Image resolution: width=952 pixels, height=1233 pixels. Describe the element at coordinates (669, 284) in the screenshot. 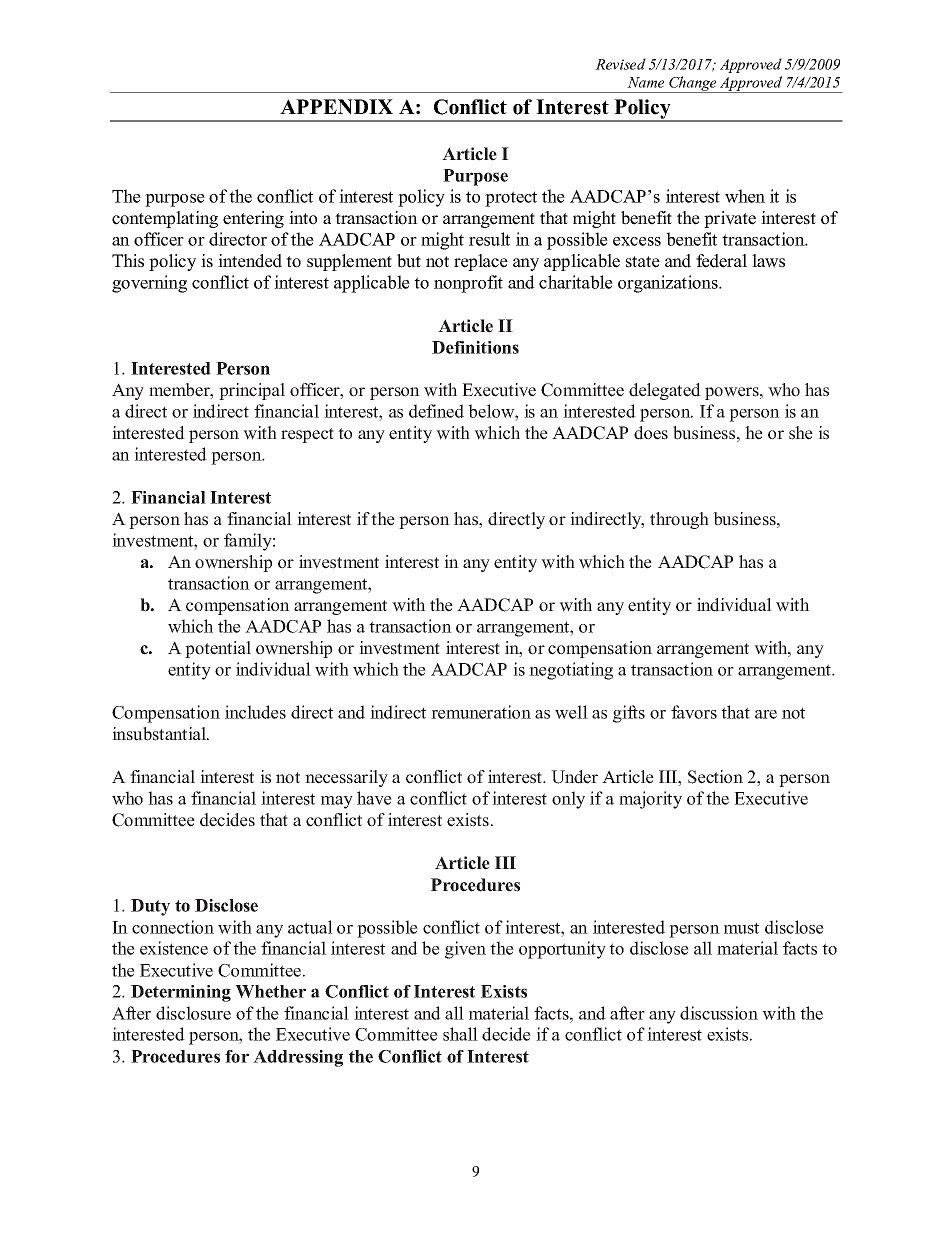

I see `organizations` at that location.
